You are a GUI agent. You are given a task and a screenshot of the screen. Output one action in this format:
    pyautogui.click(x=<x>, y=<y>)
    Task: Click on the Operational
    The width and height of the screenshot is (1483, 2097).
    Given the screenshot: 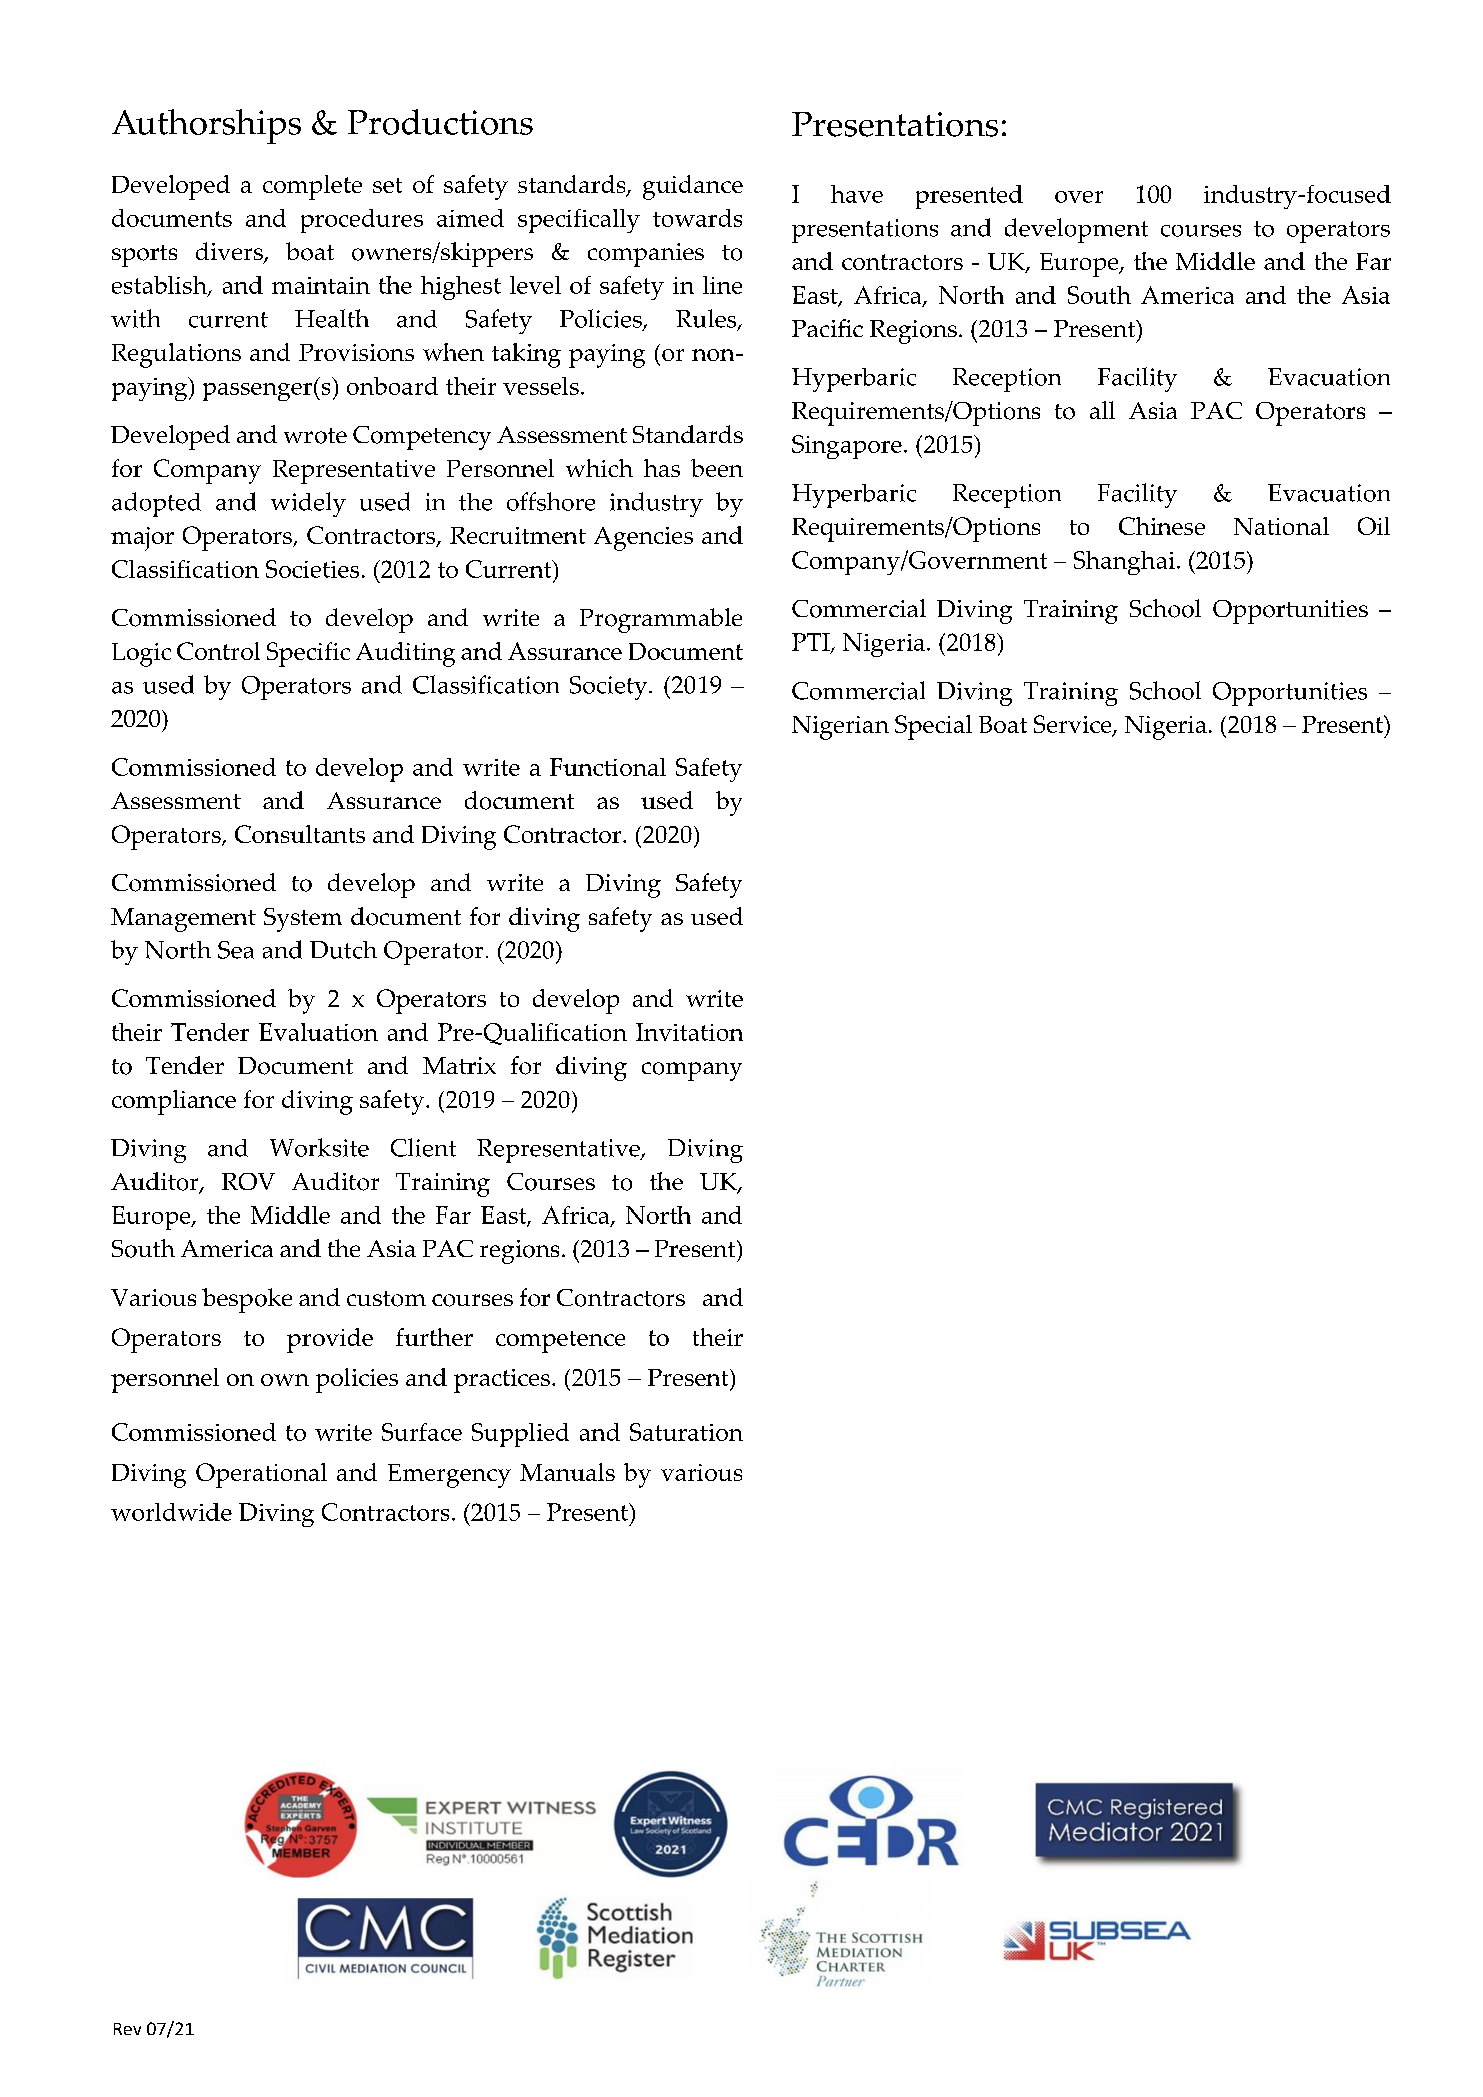 What is the action you would take?
    pyautogui.click(x=261, y=1475)
